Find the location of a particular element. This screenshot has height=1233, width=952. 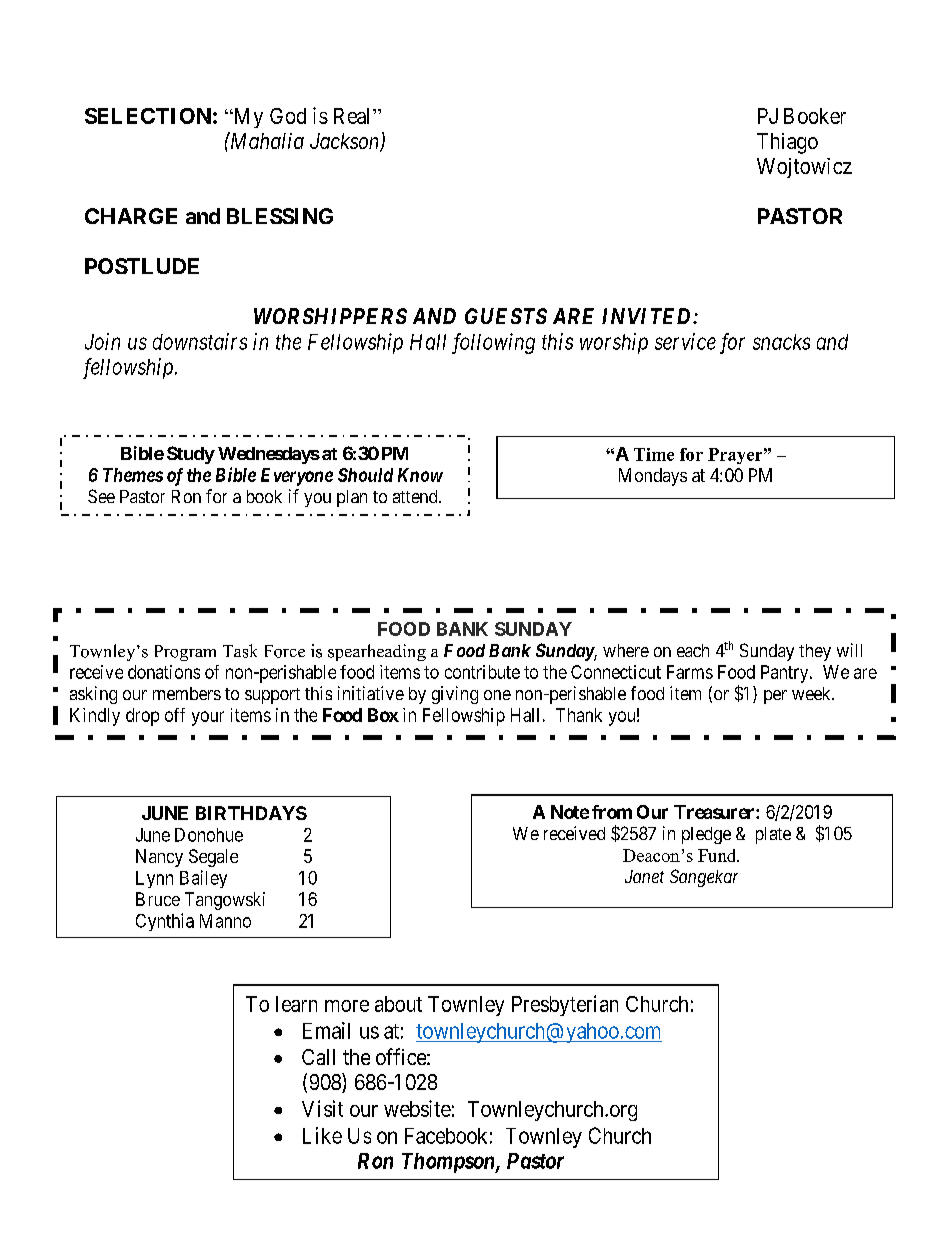

Jackson is located at coordinates (346, 142).
